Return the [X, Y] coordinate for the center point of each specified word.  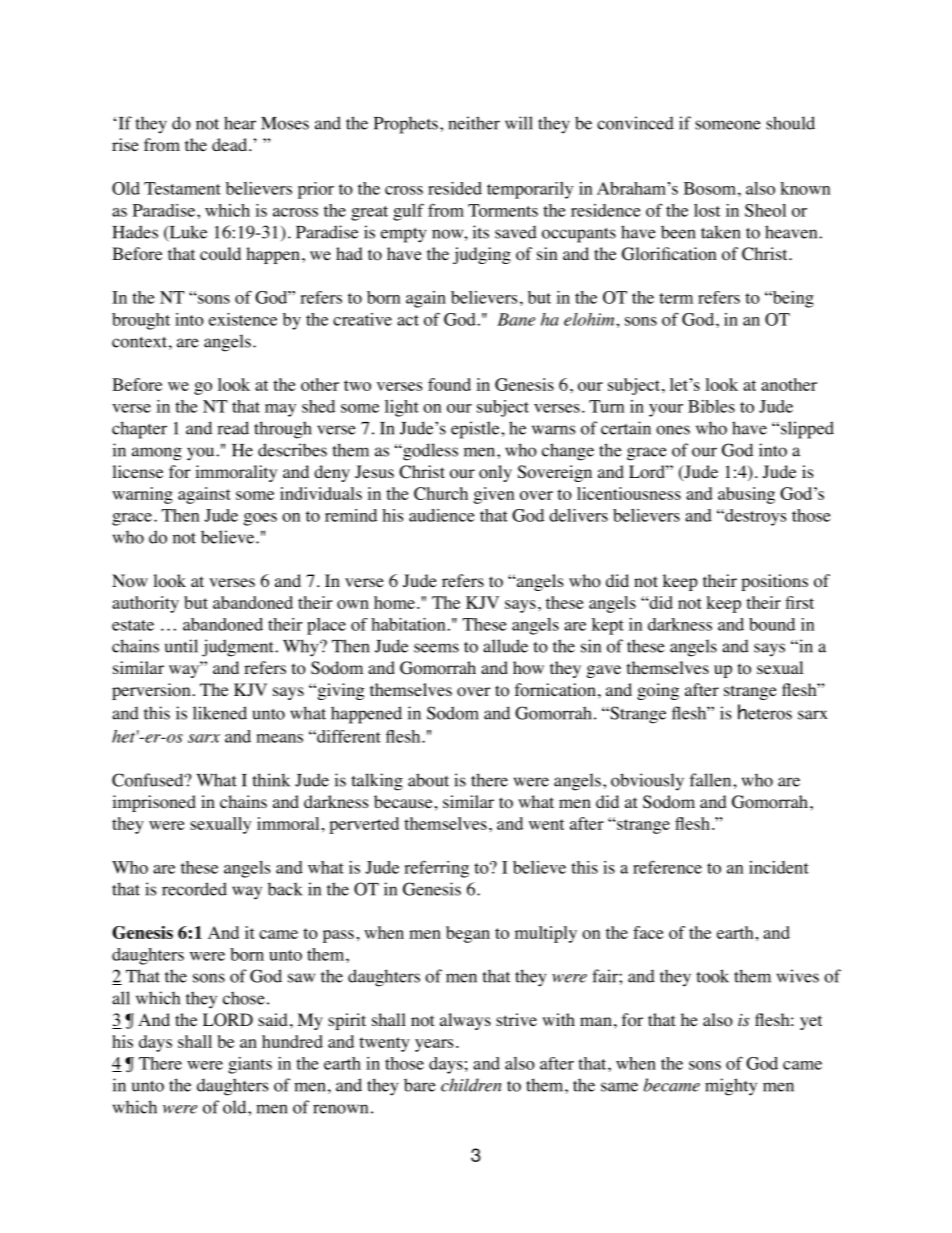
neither [474, 123]
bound [772, 624]
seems [436, 648]
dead [231, 144]
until [181, 646]
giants [250, 1065]
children [471, 1085]
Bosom [710, 188]
